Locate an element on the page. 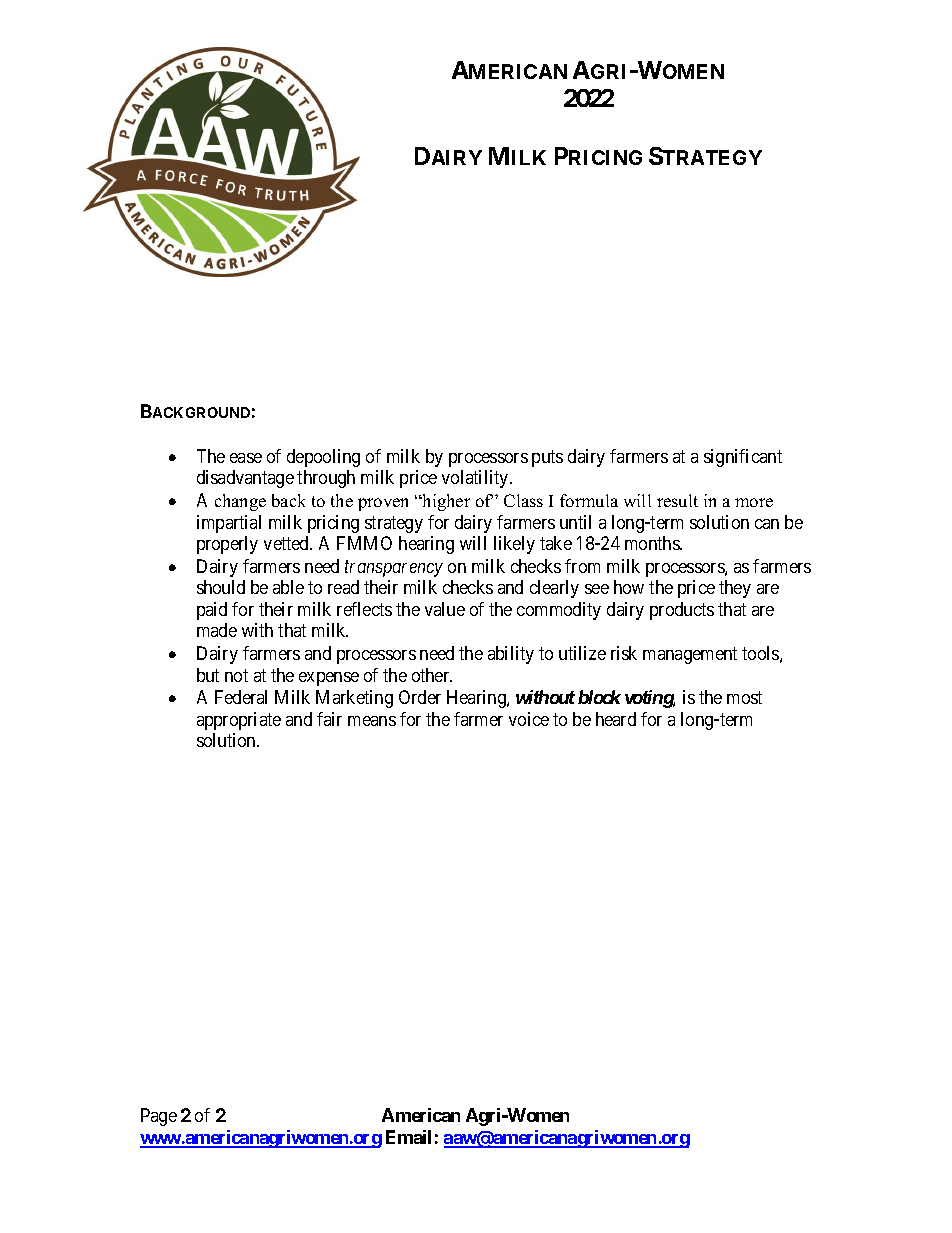  volatility is located at coordinates (476, 479).
